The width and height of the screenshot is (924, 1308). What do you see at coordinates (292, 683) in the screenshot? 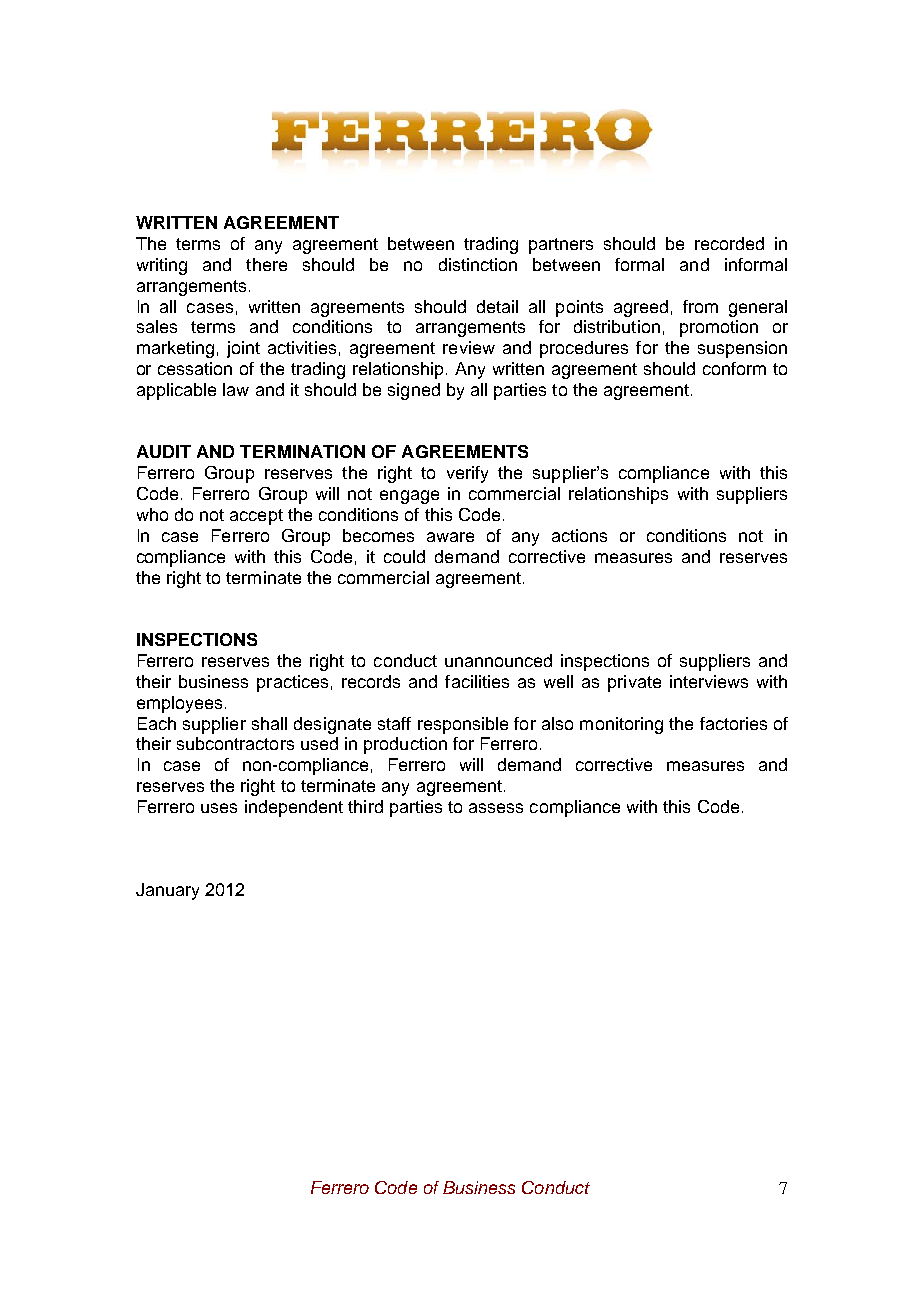
I see `practices` at bounding box center [292, 683].
